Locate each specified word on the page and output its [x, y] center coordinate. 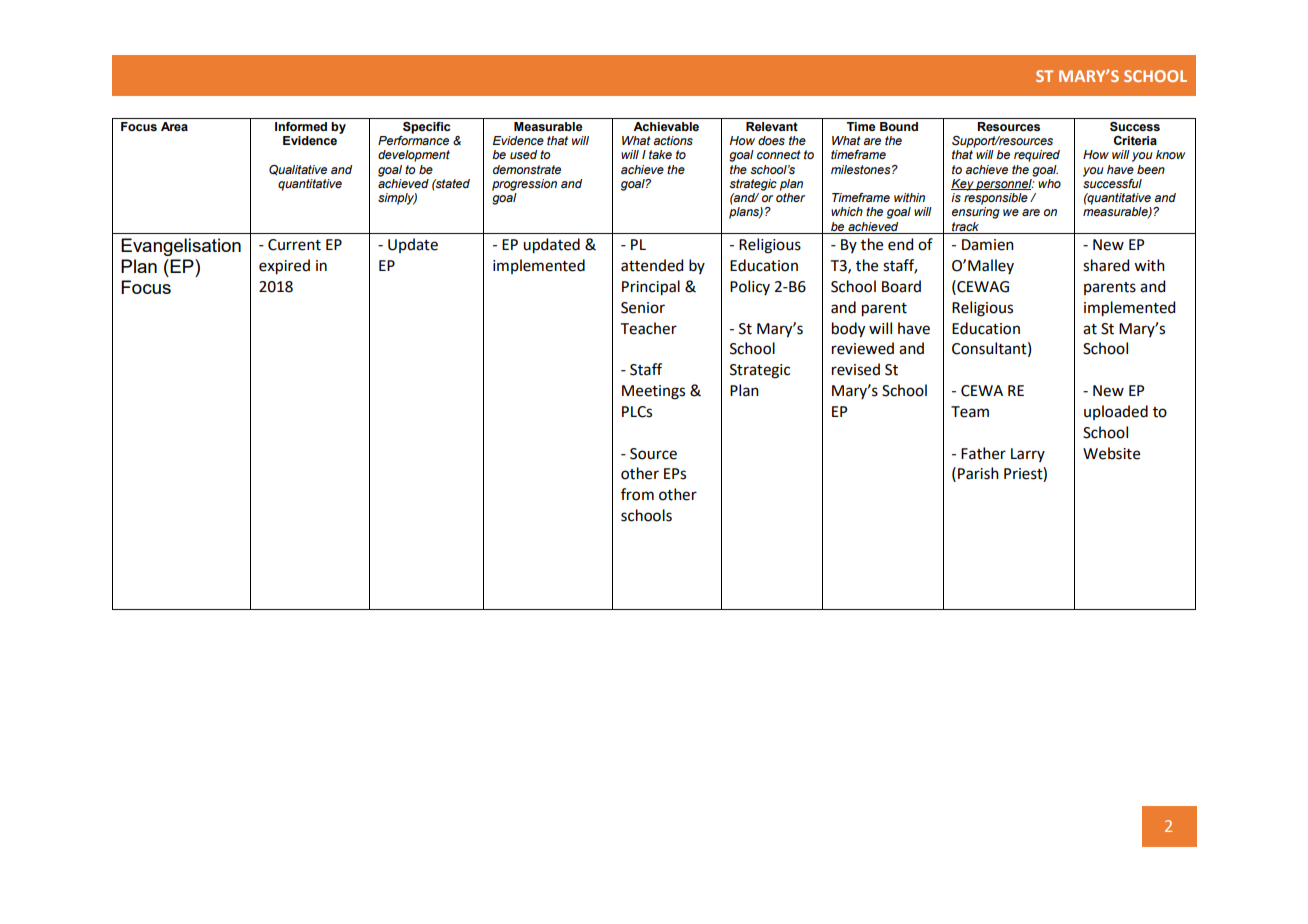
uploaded [1116, 412]
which [847, 211]
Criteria [1135, 140]
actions [673, 140]
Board [901, 286]
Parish [978, 473]
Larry [1028, 455]
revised [856, 369]
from [637, 494]
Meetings [653, 392]
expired [284, 267]
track [965, 226]
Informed [301, 126]
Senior [643, 308]
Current [294, 245]
